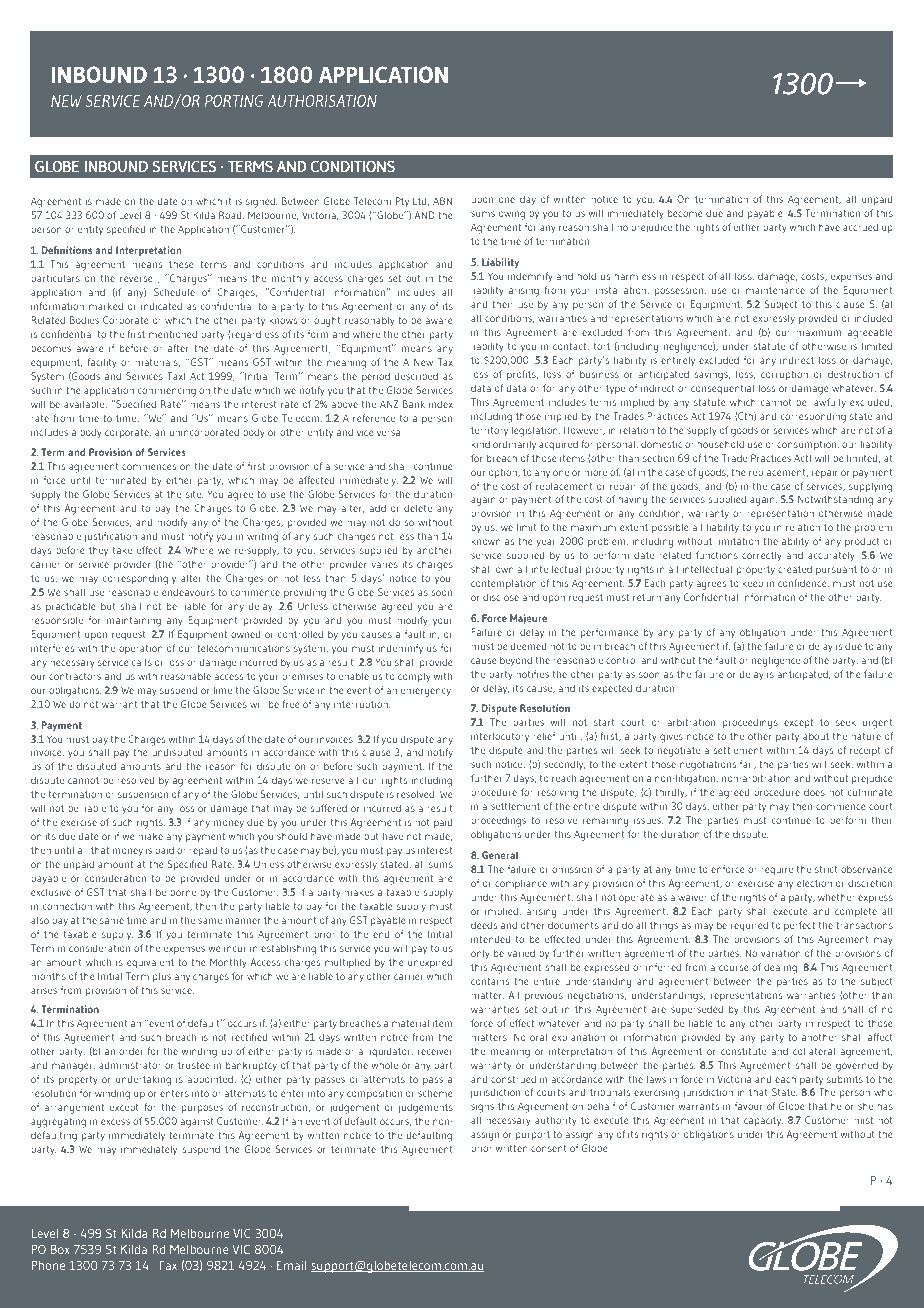 Image resolution: width=924 pixels, height=1308 pixels. Describe the element at coordinates (500, 855) in the screenshot. I see `General` at that location.
